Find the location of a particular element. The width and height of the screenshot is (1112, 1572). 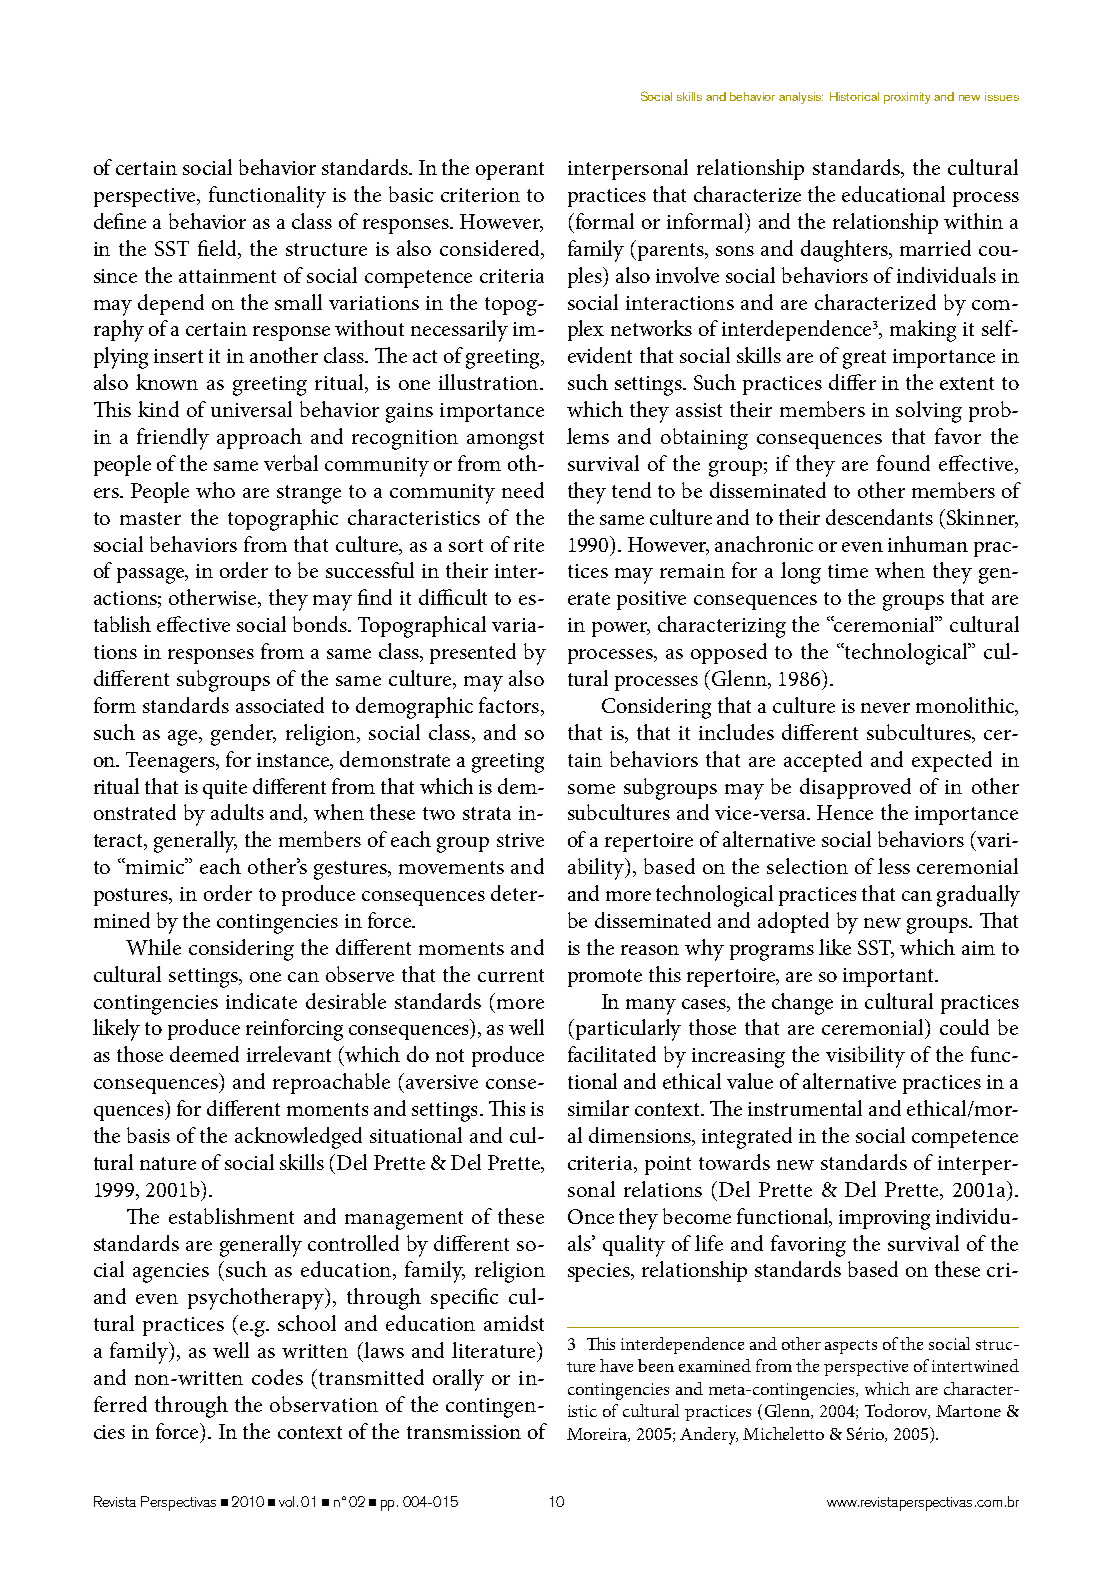

field is located at coordinates (218, 248).
